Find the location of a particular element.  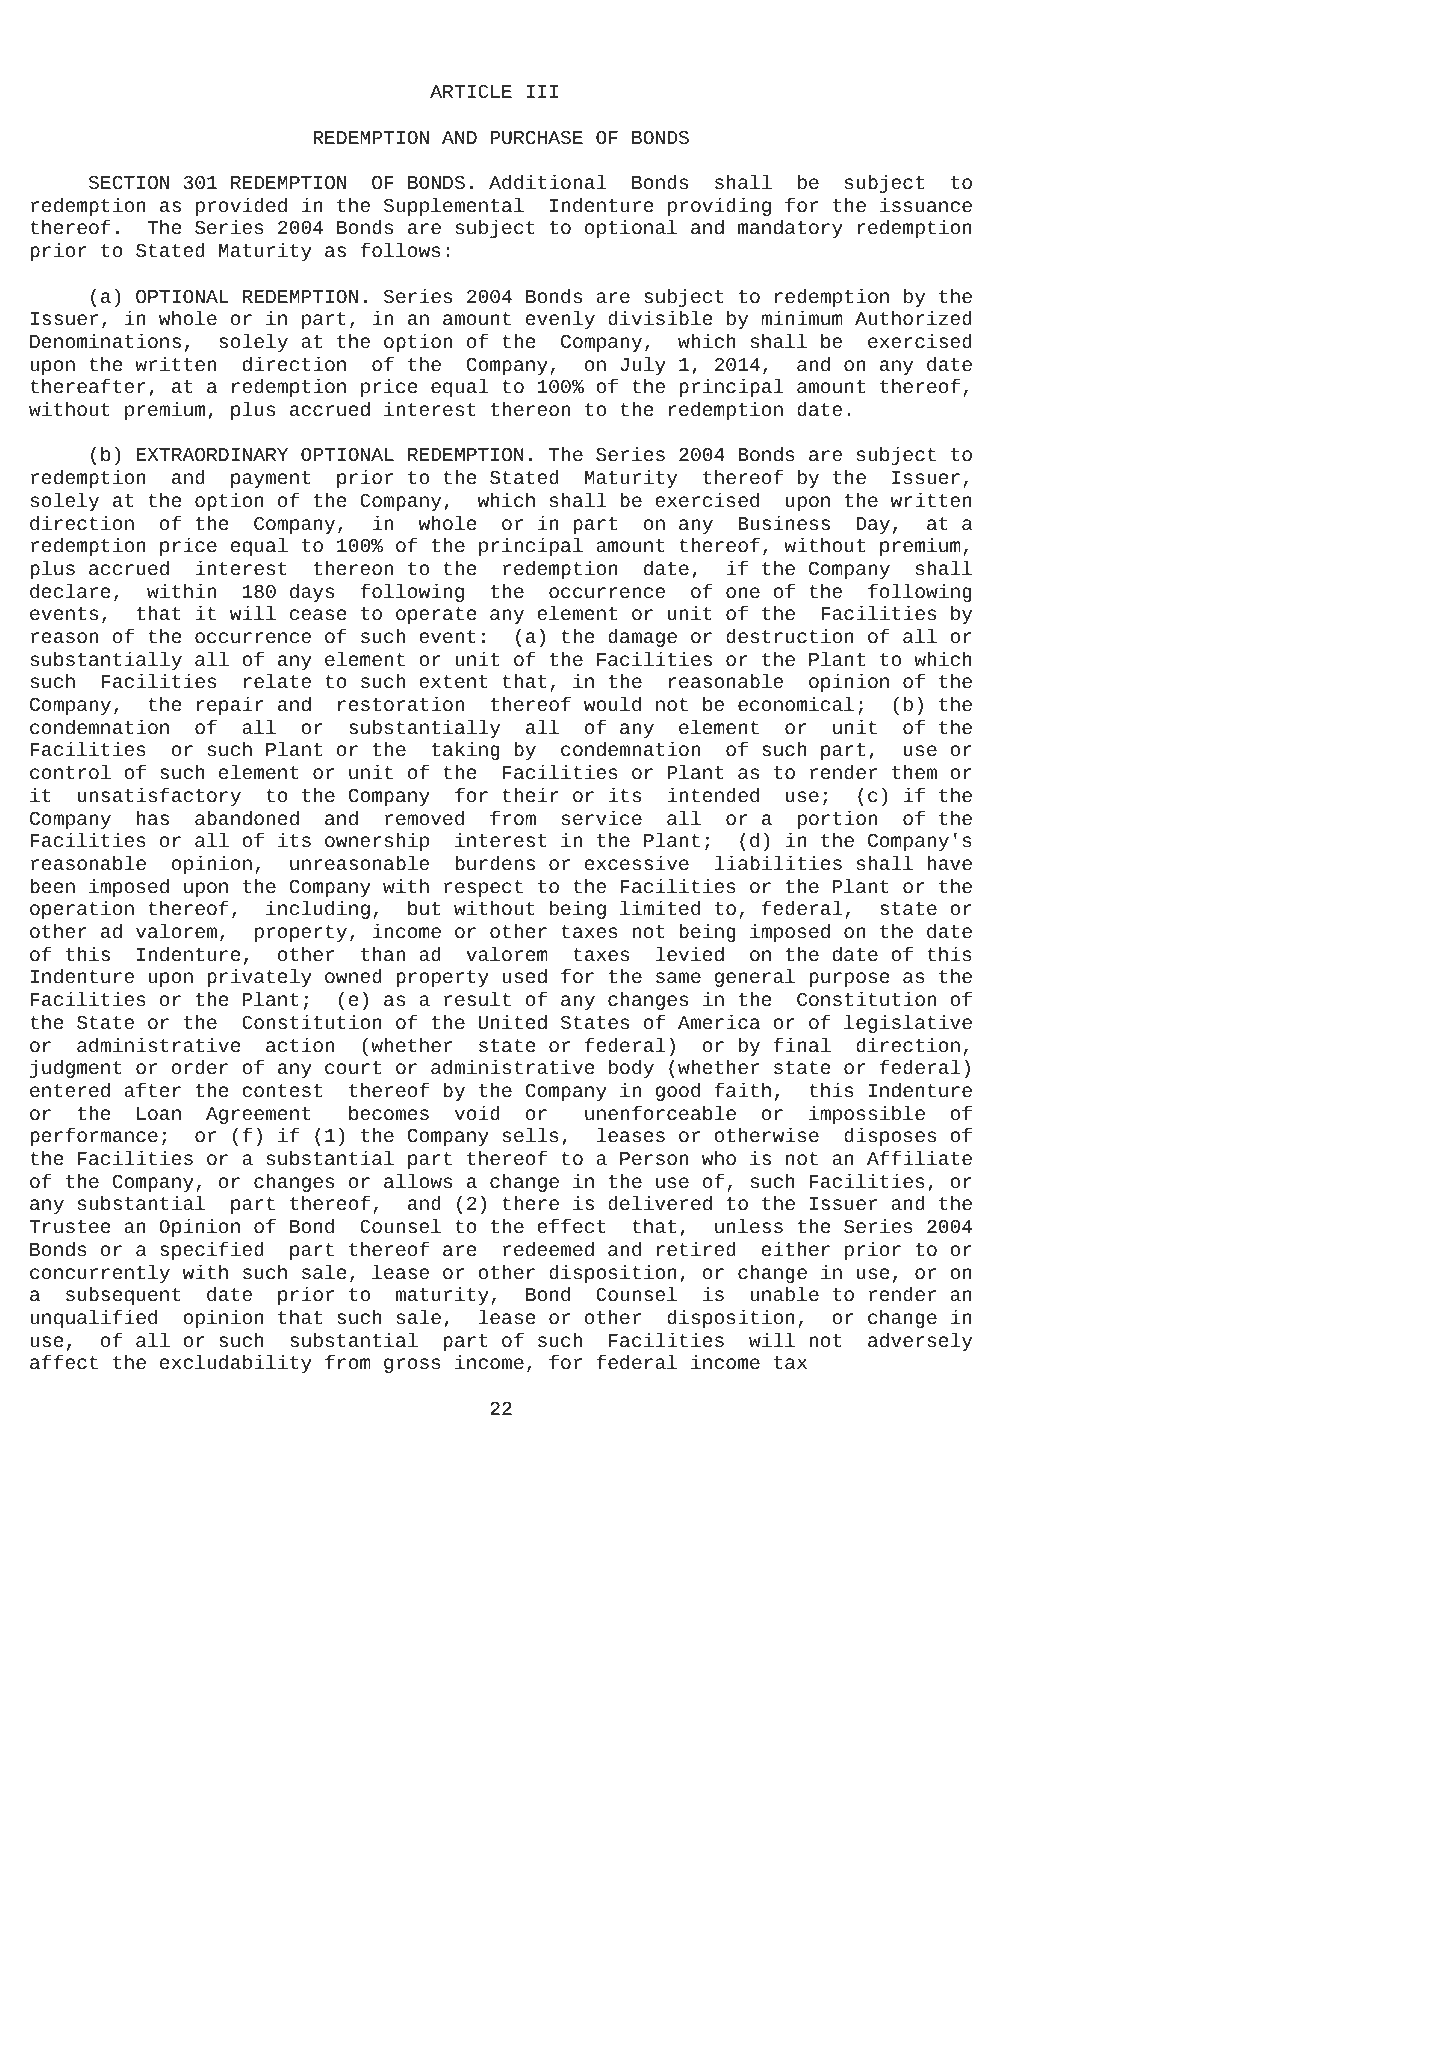

EXTRAORDINARY is located at coordinates (212, 454).
